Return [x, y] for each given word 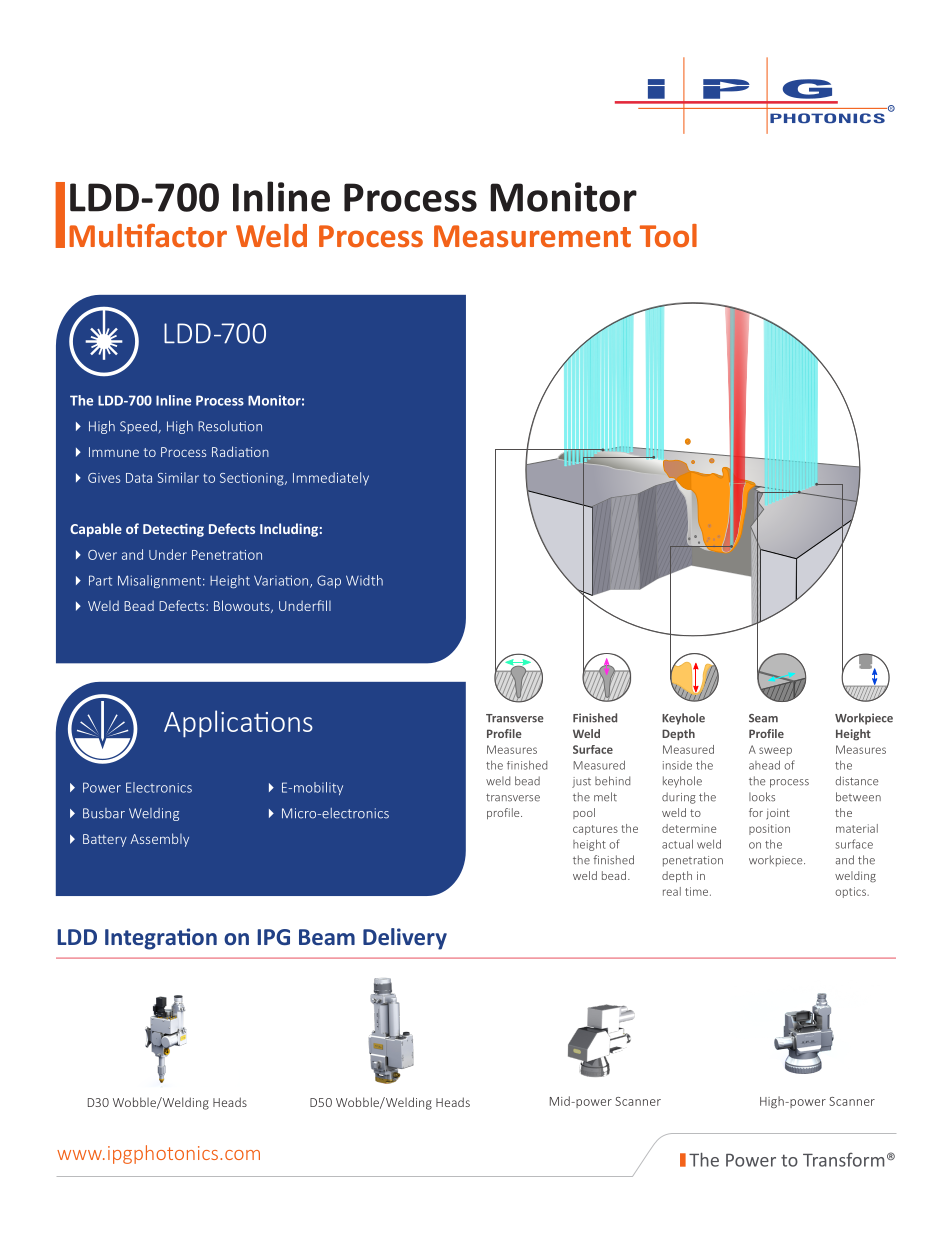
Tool [668, 236]
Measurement [532, 236]
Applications [238, 724]
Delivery [405, 939]
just [581, 782]
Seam [763, 718]
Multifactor [148, 235]
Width [364, 580]
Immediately [331, 478]
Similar [178, 477]
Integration [161, 939]
